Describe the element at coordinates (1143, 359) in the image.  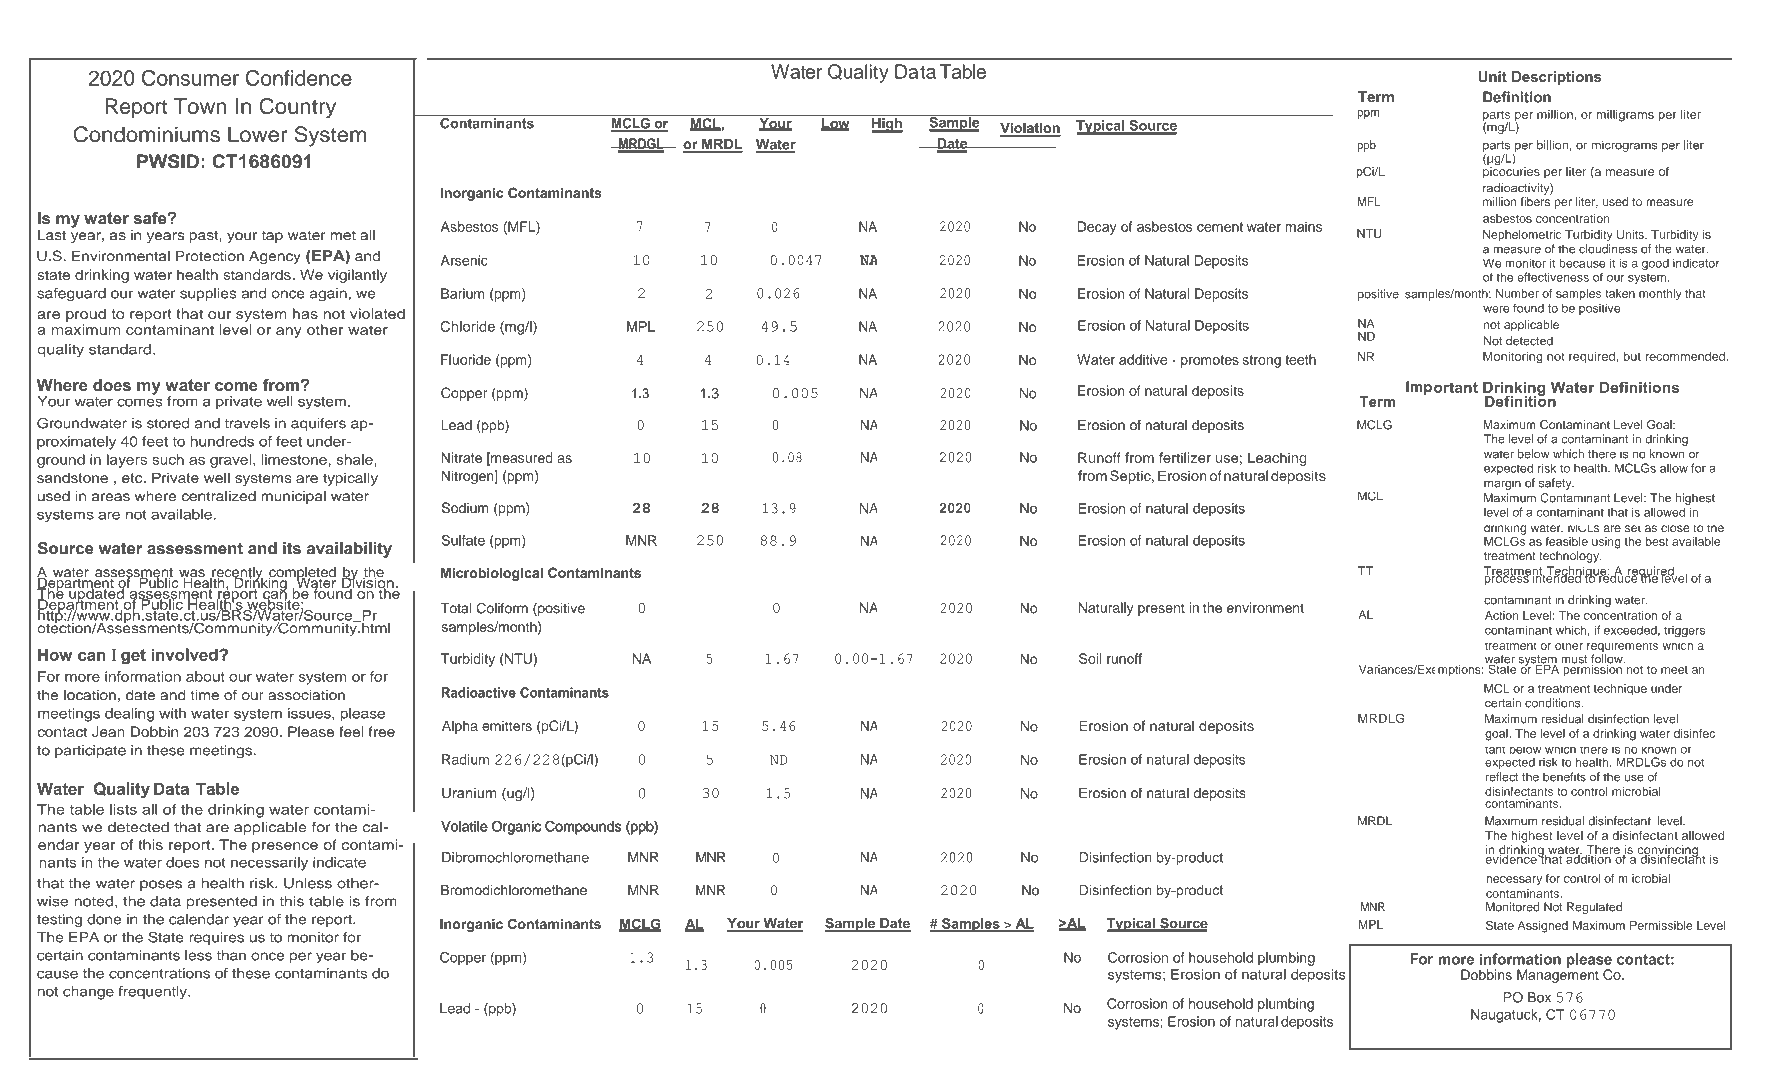
I see `additive` at that location.
